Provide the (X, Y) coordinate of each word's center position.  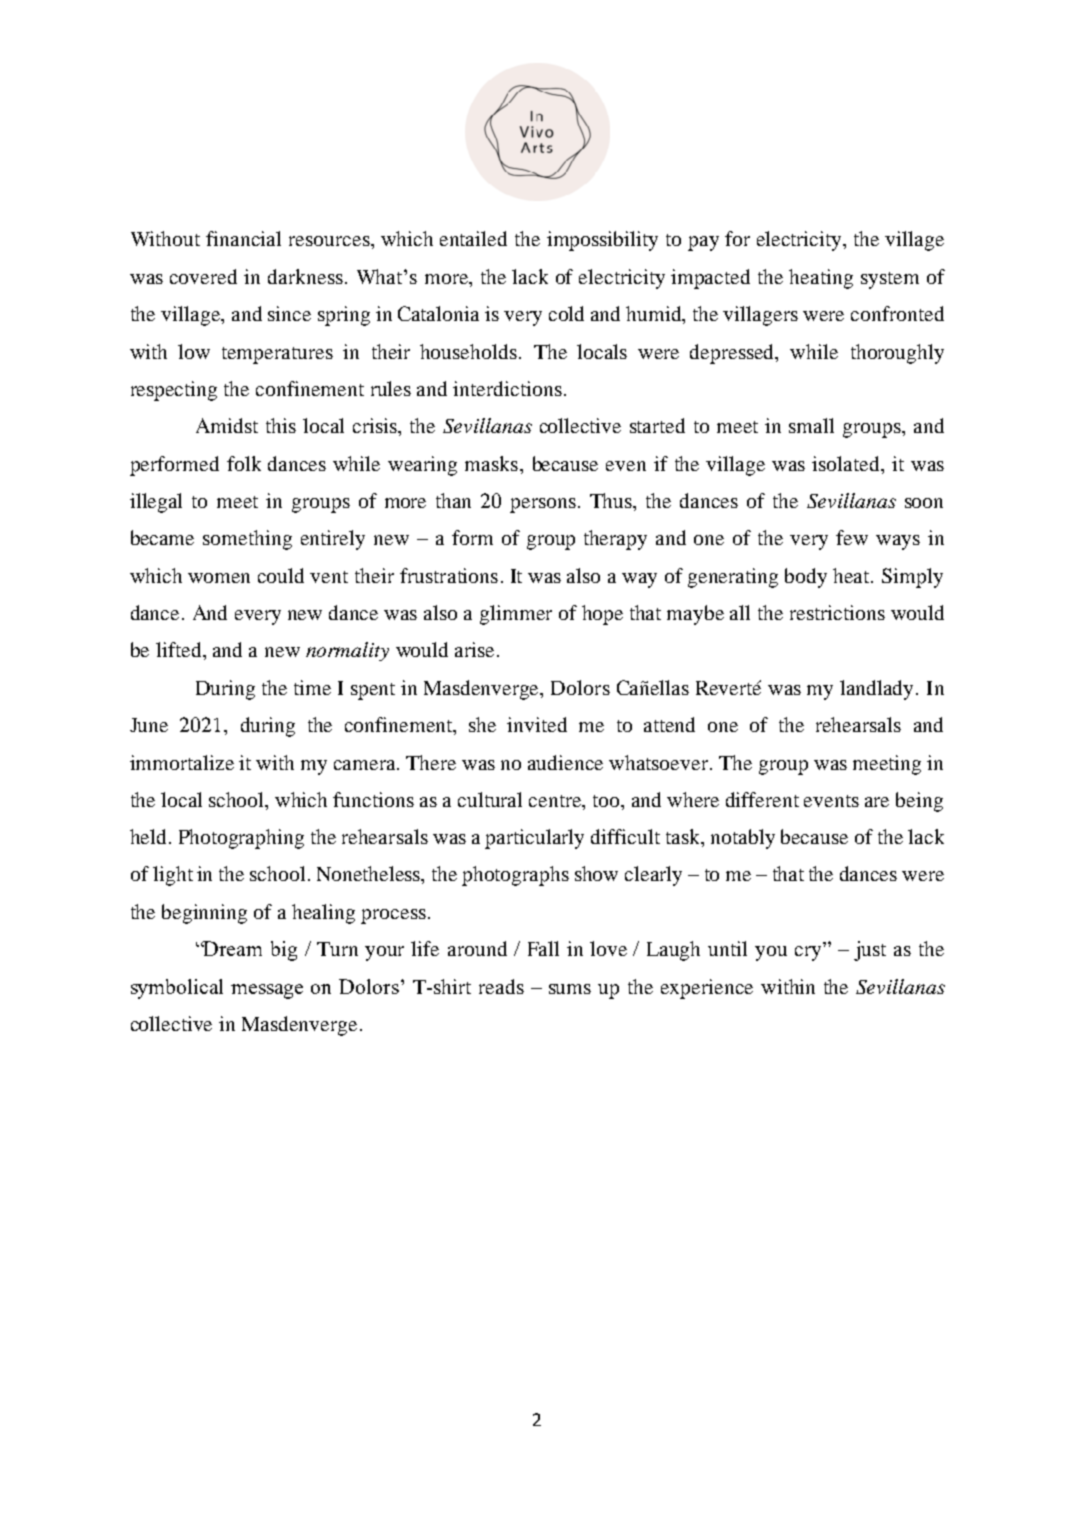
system (890, 280)
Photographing (241, 839)
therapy (615, 540)
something (247, 540)
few (852, 537)
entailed (473, 238)
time (312, 687)
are (877, 802)
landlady (878, 690)
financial (243, 238)
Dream (232, 948)
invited (537, 724)
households (468, 351)
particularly (534, 839)
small (811, 425)
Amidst (227, 425)
